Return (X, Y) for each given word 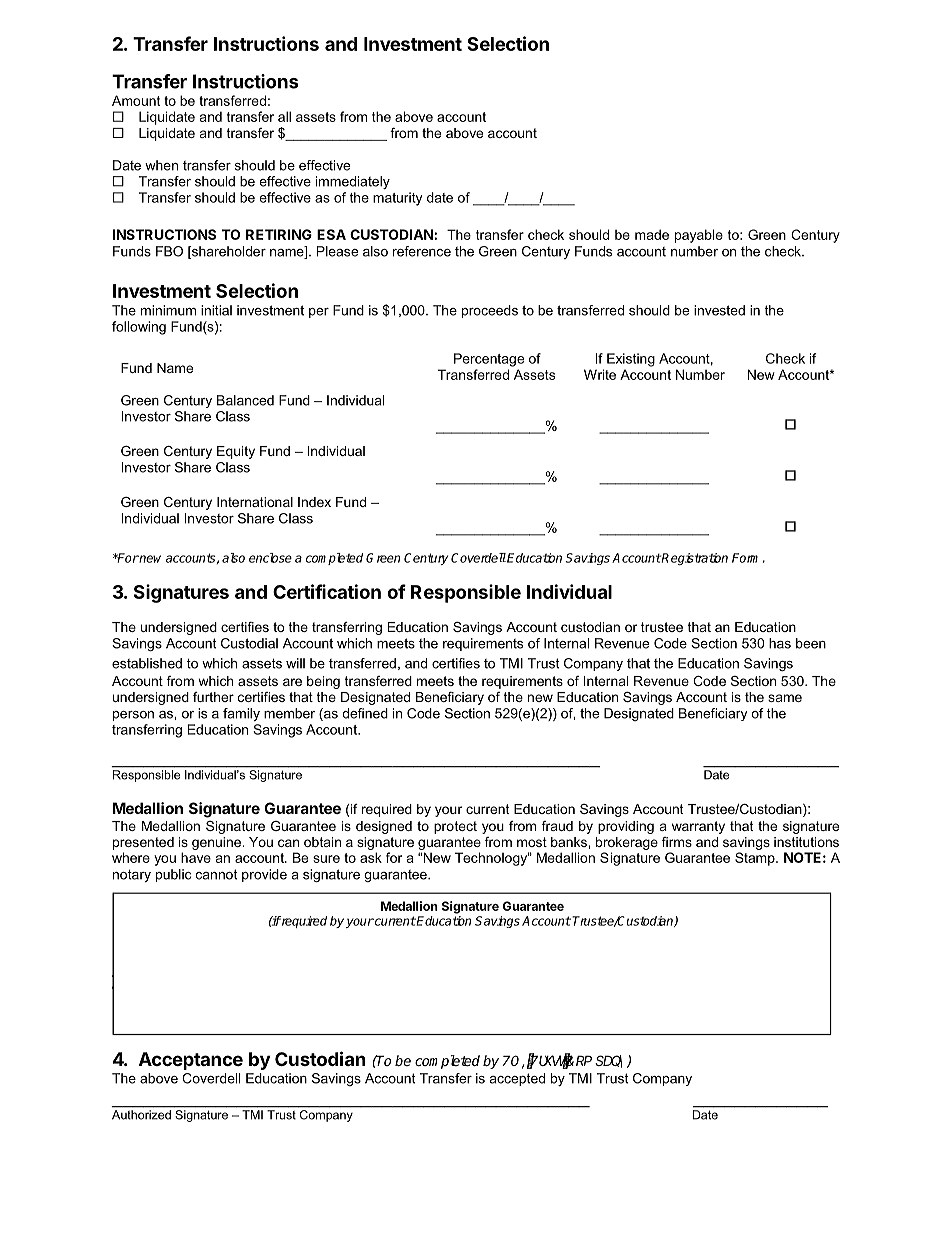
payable (699, 236)
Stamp (756, 859)
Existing (631, 360)
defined (365, 713)
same (785, 698)
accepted (517, 1079)
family (241, 714)
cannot (216, 874)
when (161, 165)
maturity (397, 199)
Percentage (489, 360)
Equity (236, 452)
